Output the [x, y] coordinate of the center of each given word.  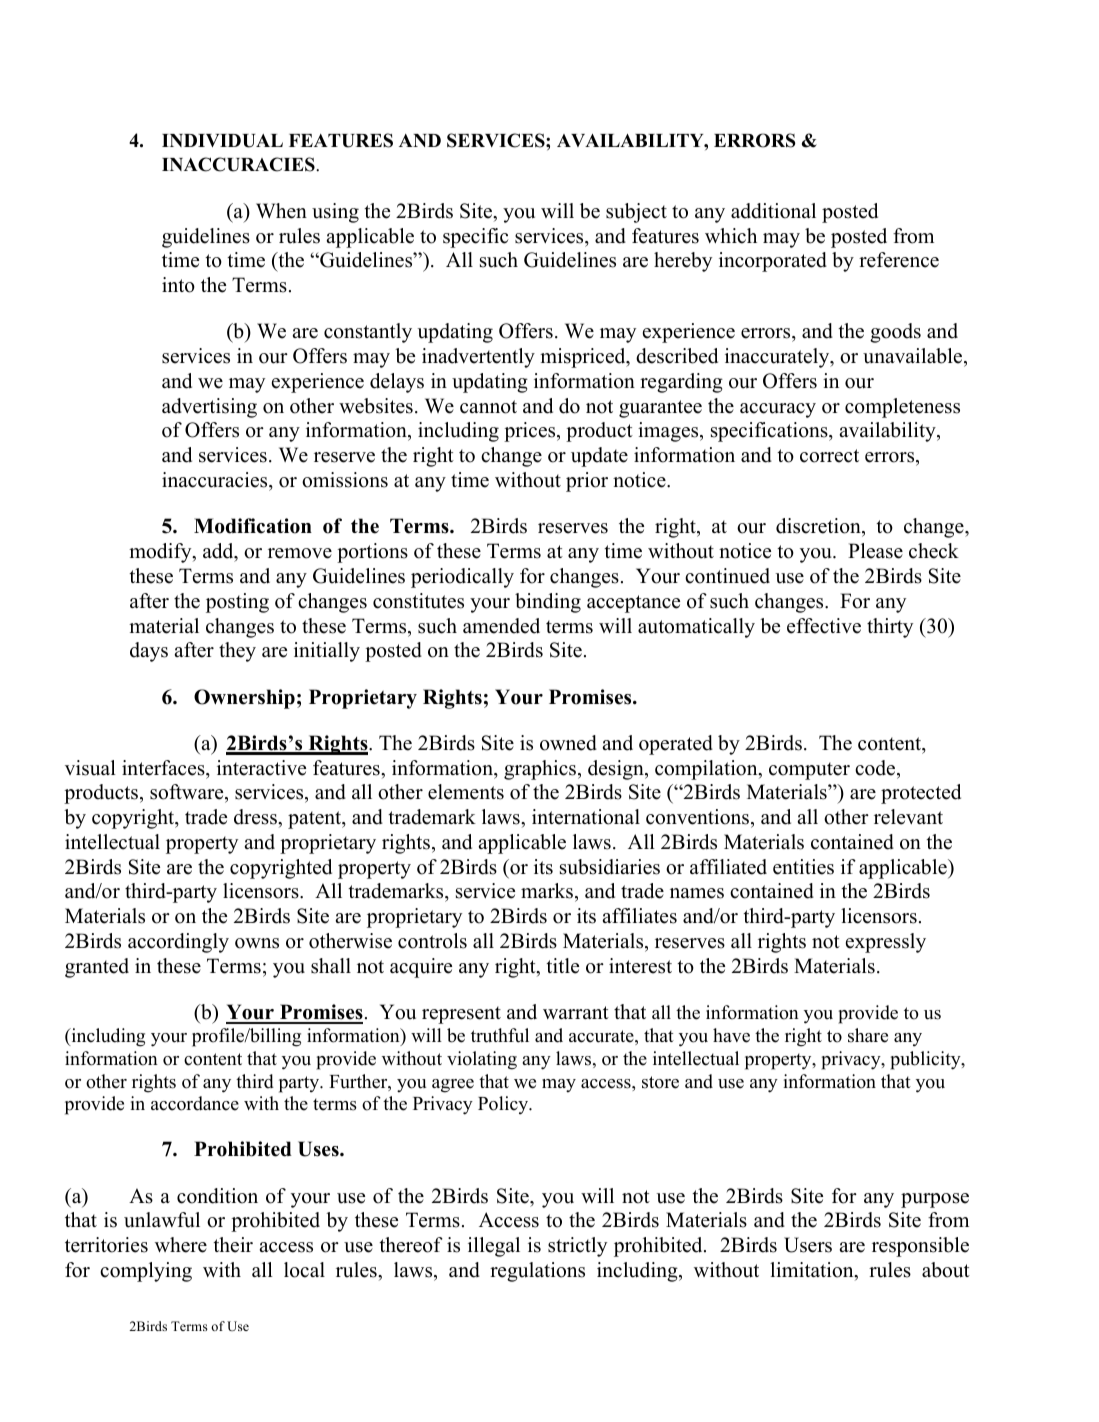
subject [636, 213]
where [181, 1245]
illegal [494, 1247]
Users [808, 1245]
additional [773, 211]
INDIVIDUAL [222, 141]
